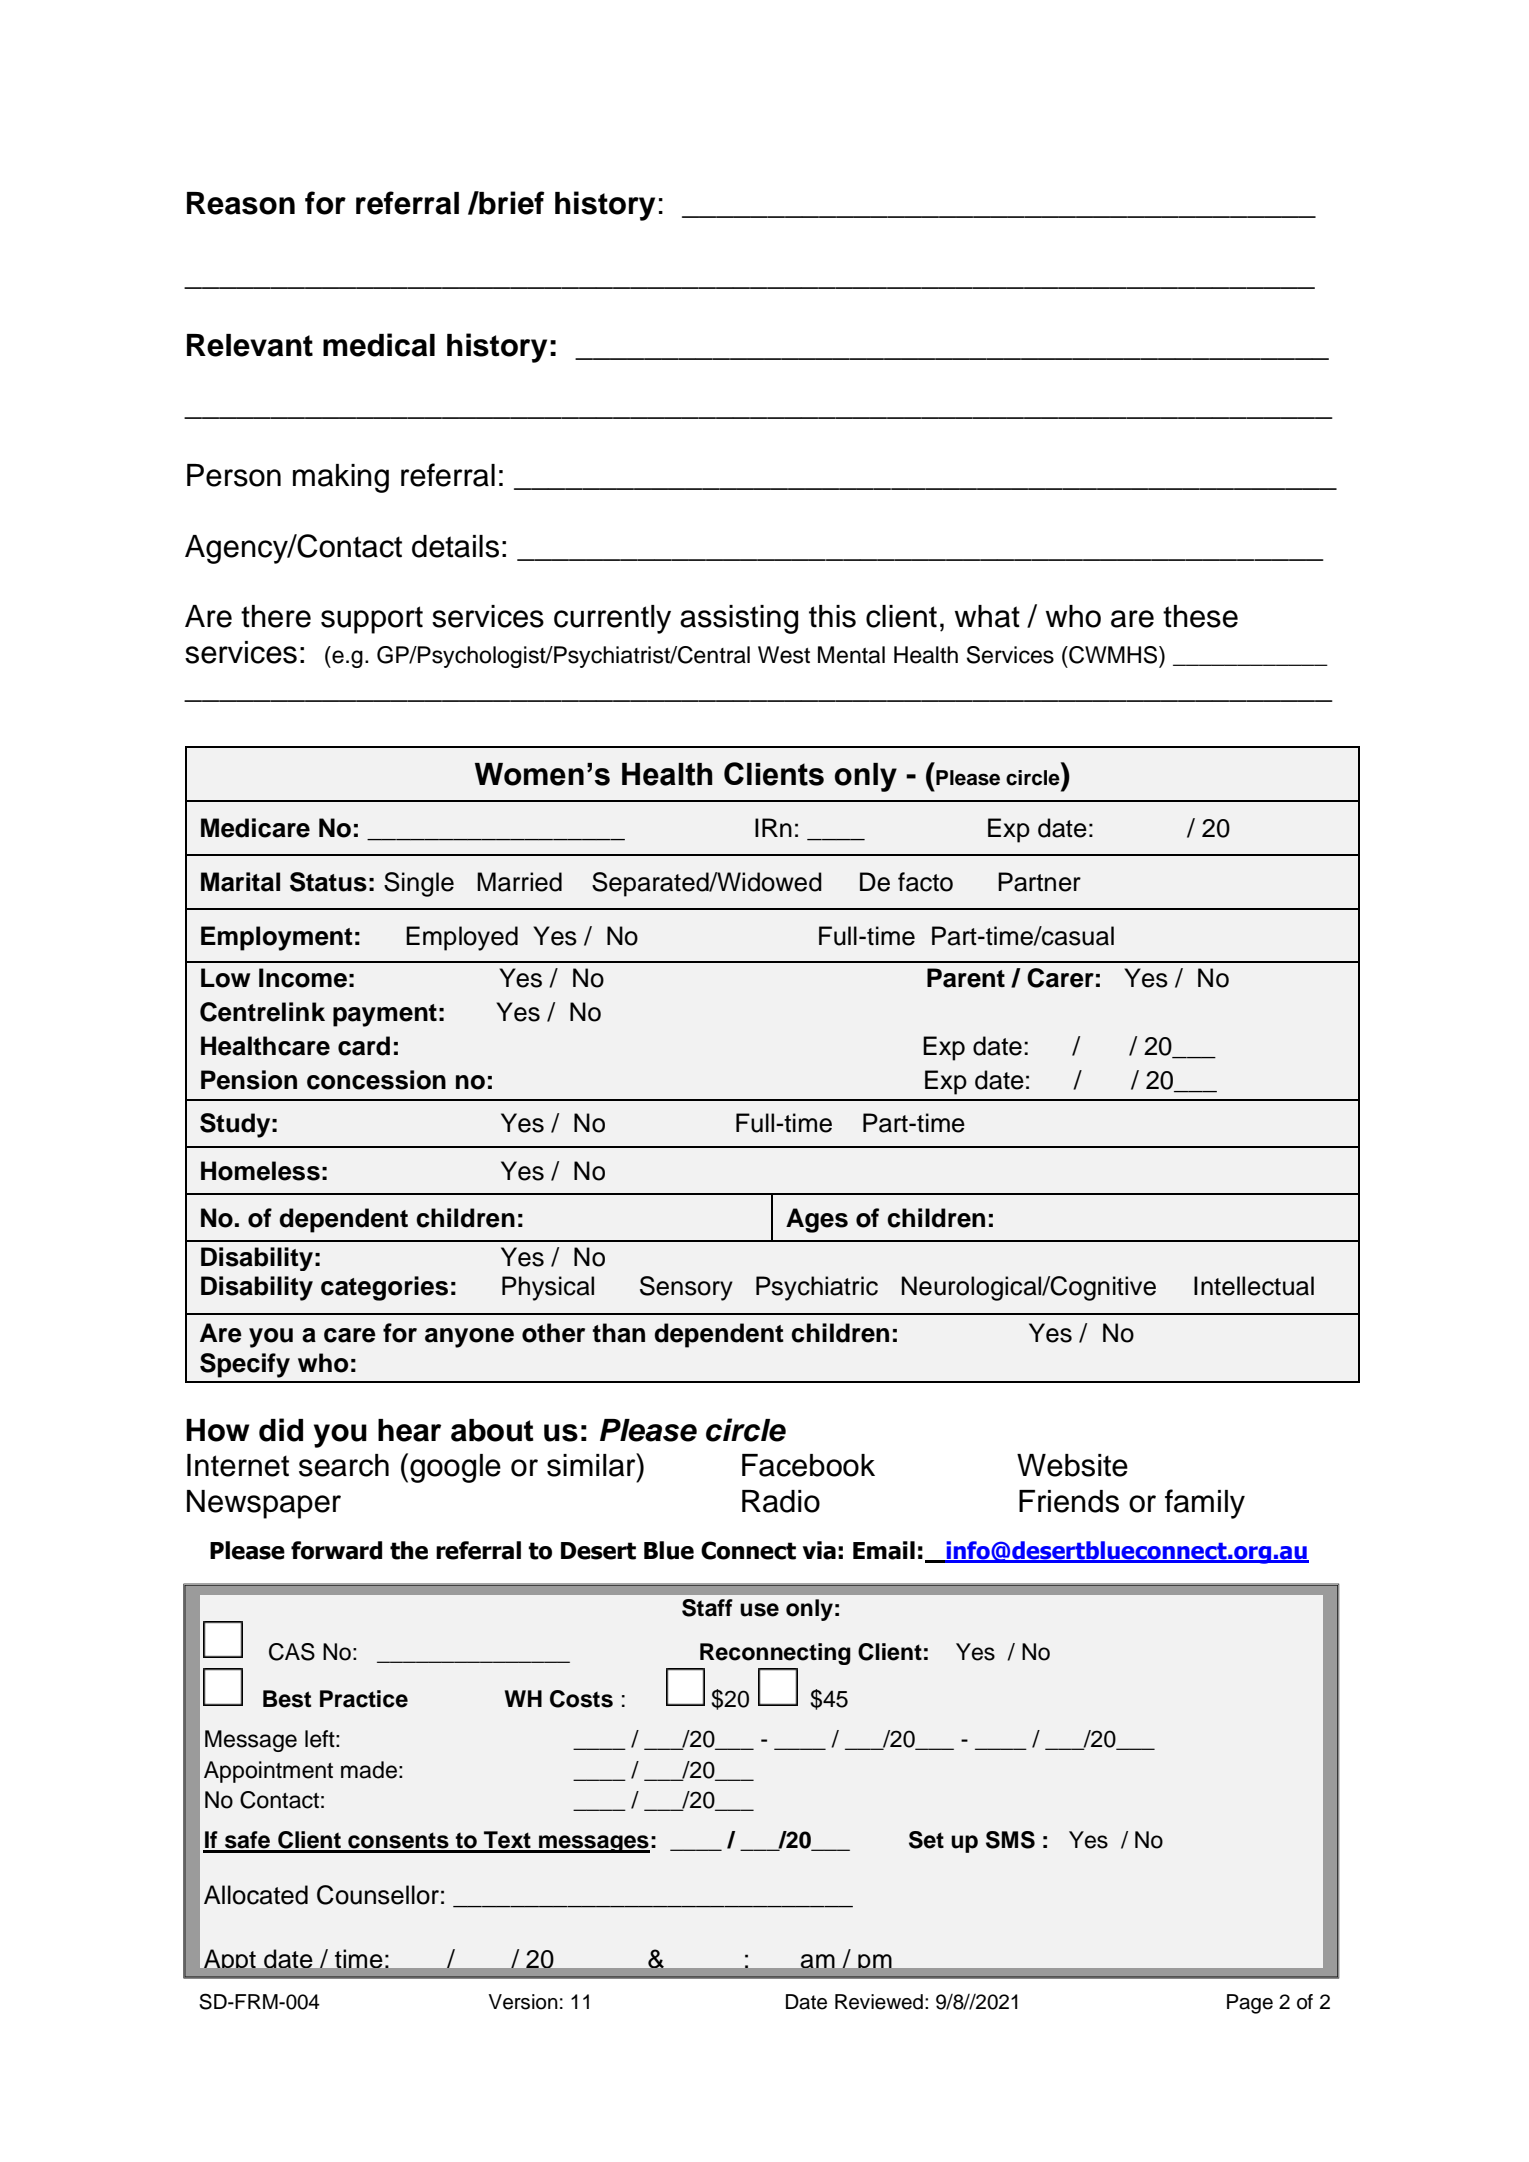  What do you see at coordinates (376, 1080) in the screenshot?
I see `concession` at bounding box center [376, 1080].
